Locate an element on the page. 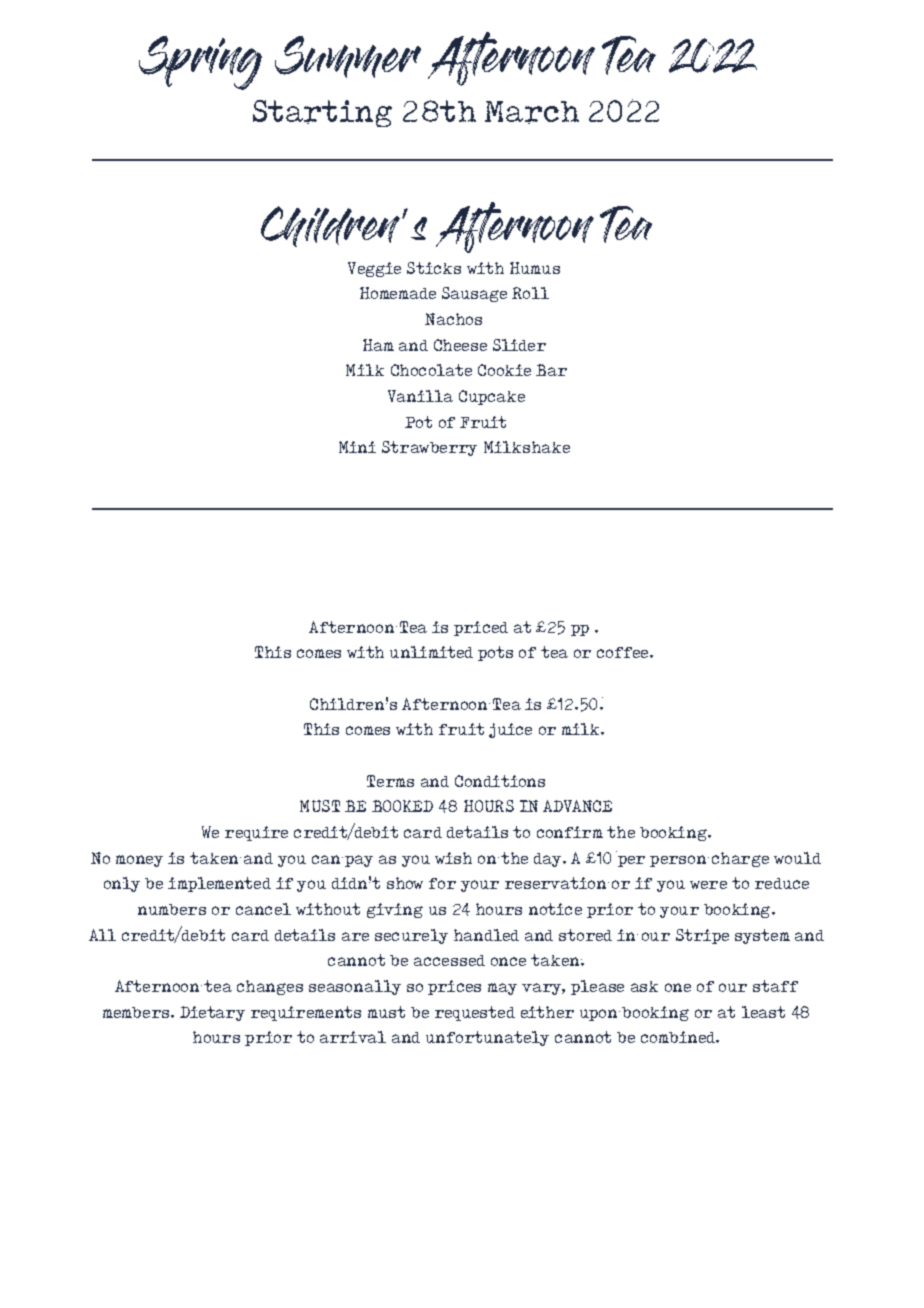 Image resolution: width=924 pixels, height=1308 pixels. Bar is located at coordinates (551, 370).
